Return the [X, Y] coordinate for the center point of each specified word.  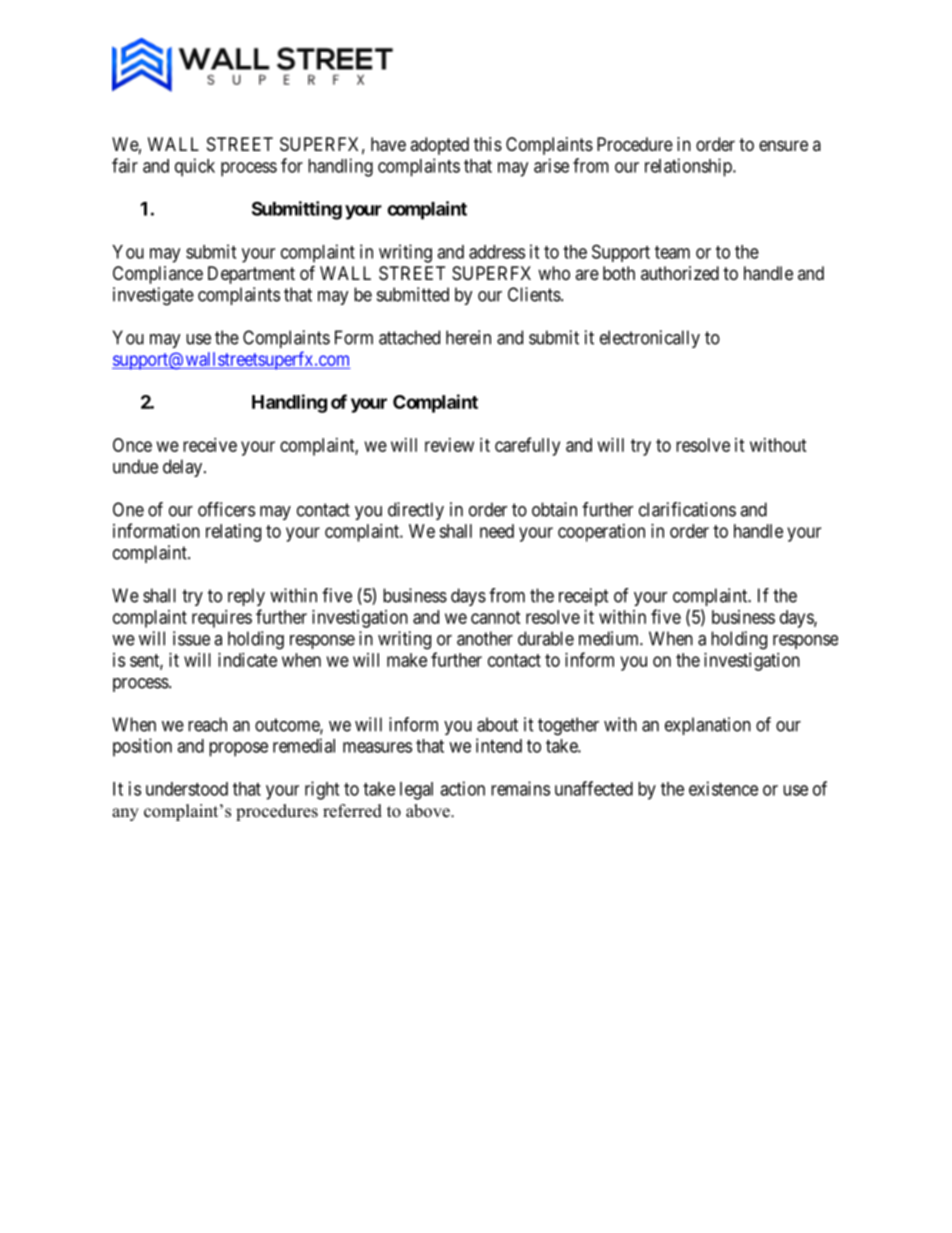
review [449, 445]
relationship [689, 167]
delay [184, 468]
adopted [439, 146]
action [462, 788]
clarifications [687, 509]
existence [723, 788]
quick [195, 167]
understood [187, 789]
